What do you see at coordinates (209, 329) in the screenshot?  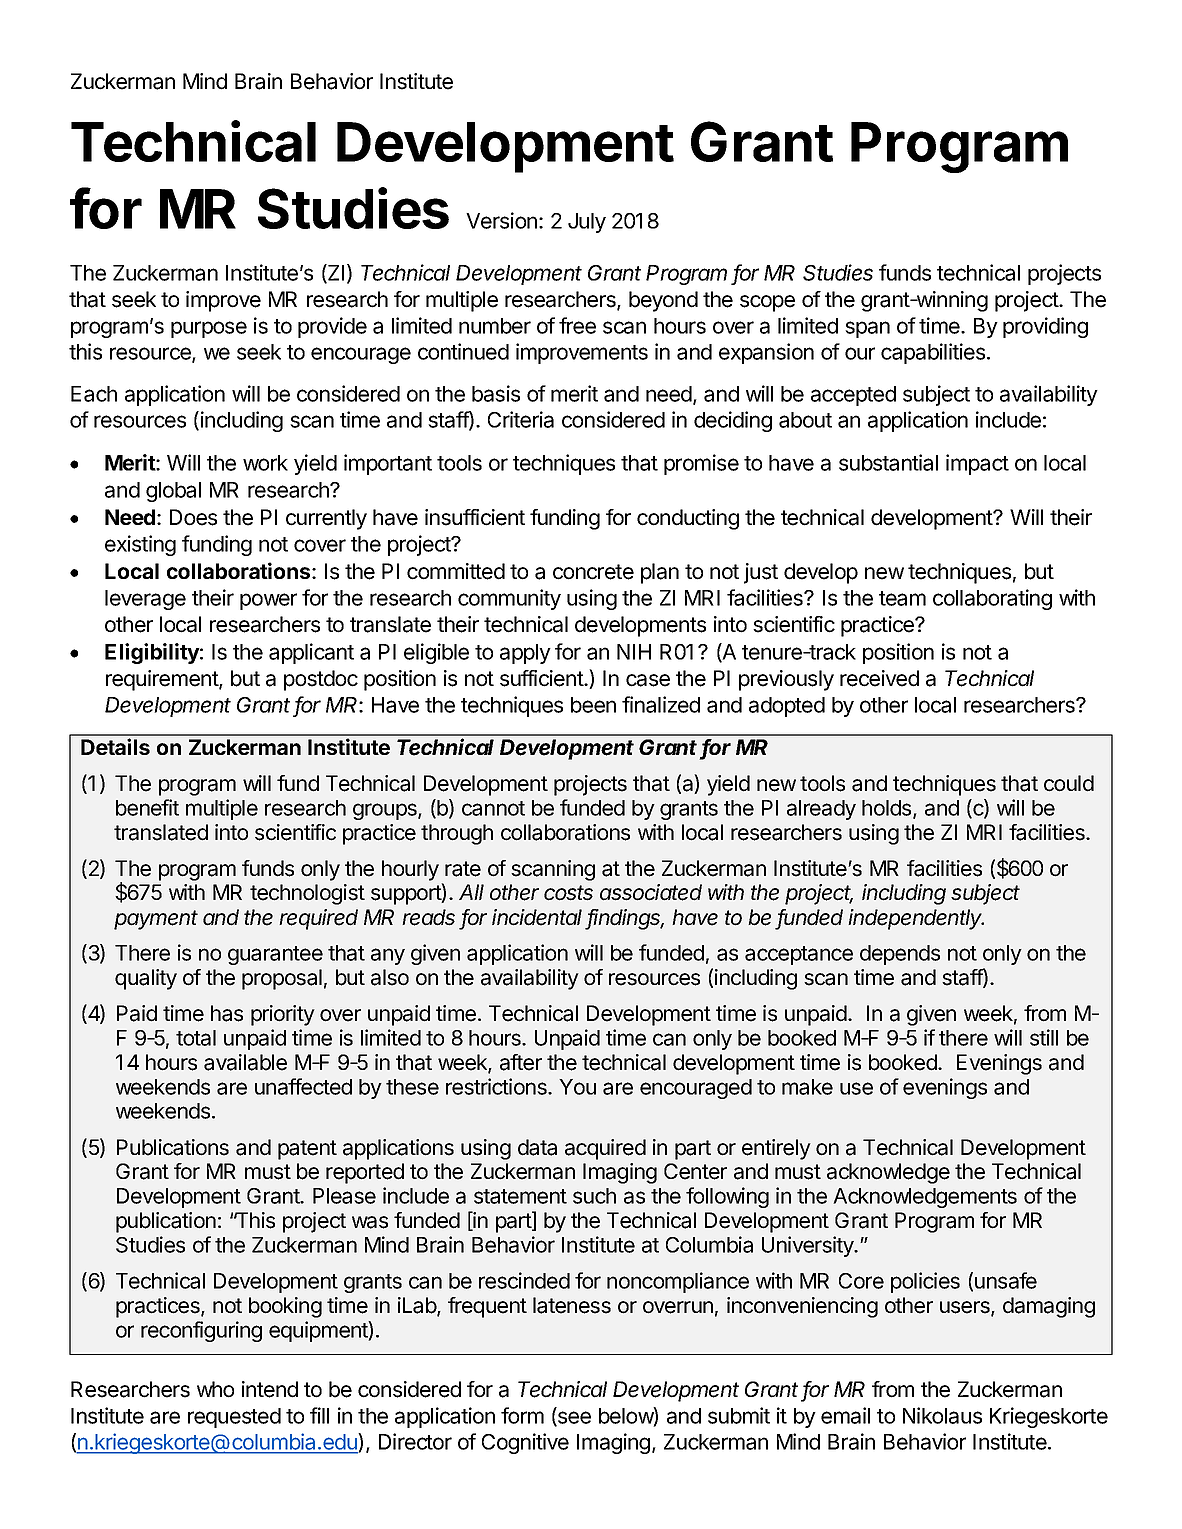 I see `purpose` at bounding box center [209, 329].
